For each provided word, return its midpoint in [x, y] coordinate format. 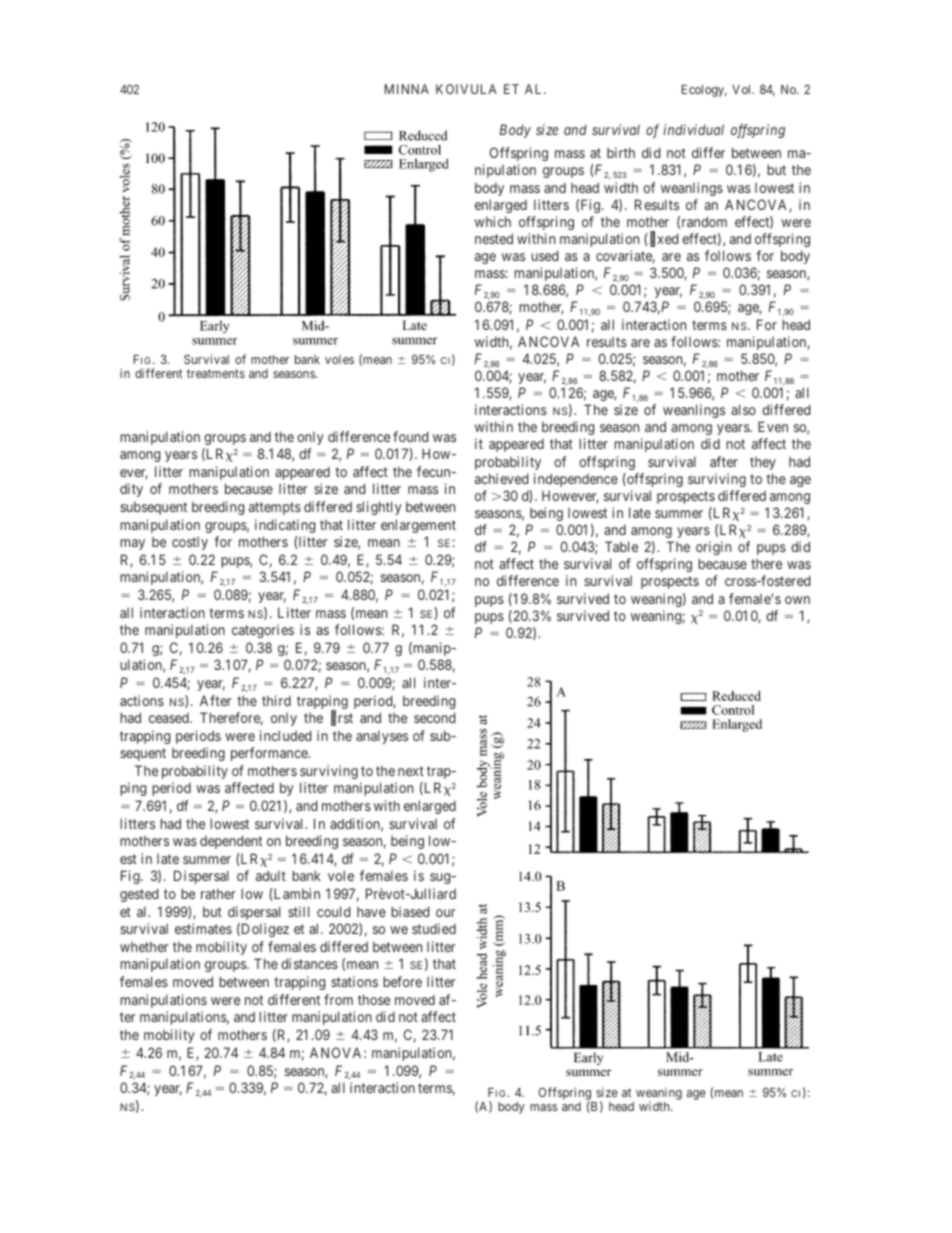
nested [494, 238]
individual [693, 129]
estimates [203, 928]
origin [713, 548]
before [402, 981]
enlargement [418, 526]
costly [190, 543]
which [493, 221]
